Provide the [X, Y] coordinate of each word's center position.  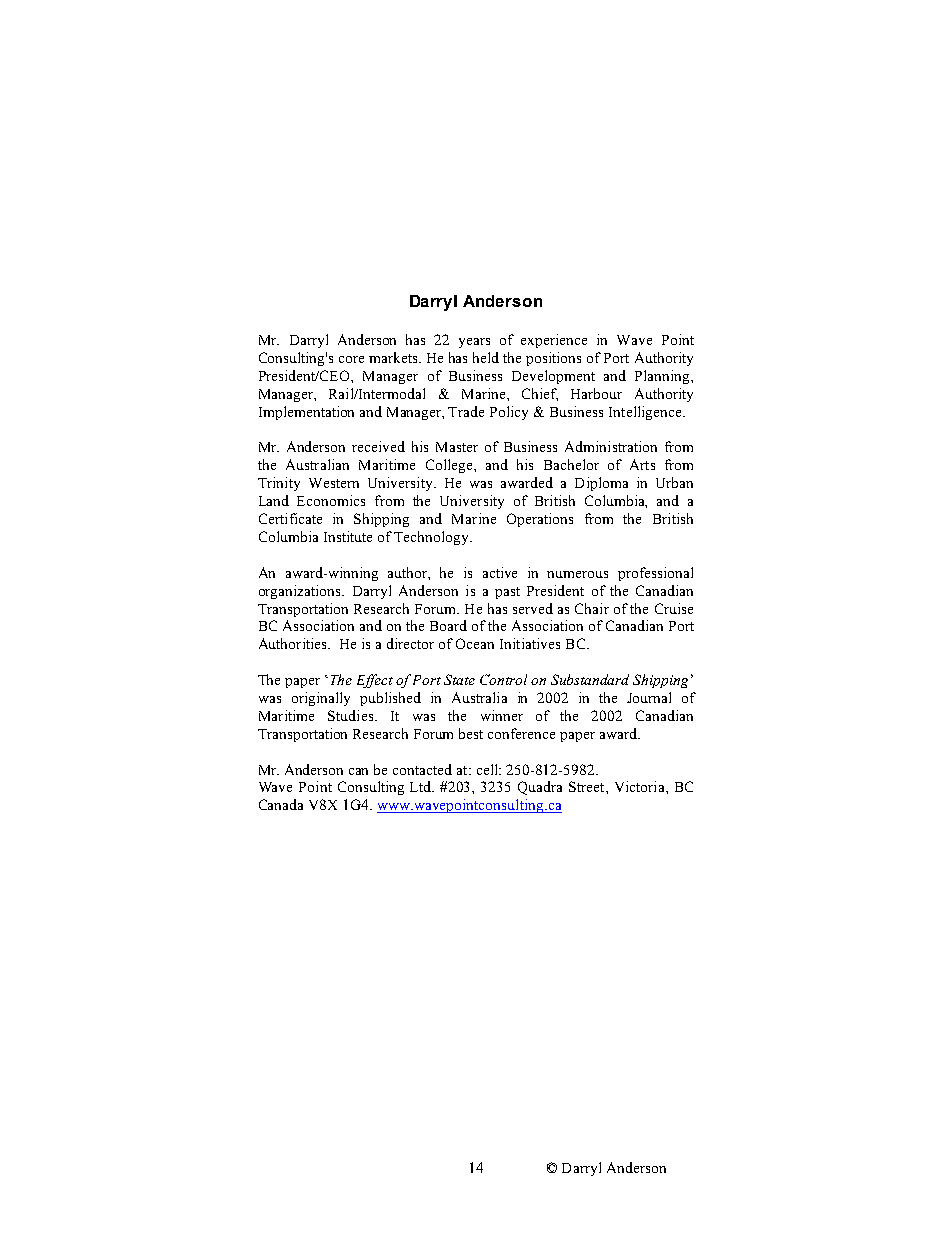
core [351, 359]
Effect [375, 681]
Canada [281, 804]
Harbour [596, 393]
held [486, 357]
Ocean [475, 643]
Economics [331, 500]
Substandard [590, 679]
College [450, 466]
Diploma [601, 484]
